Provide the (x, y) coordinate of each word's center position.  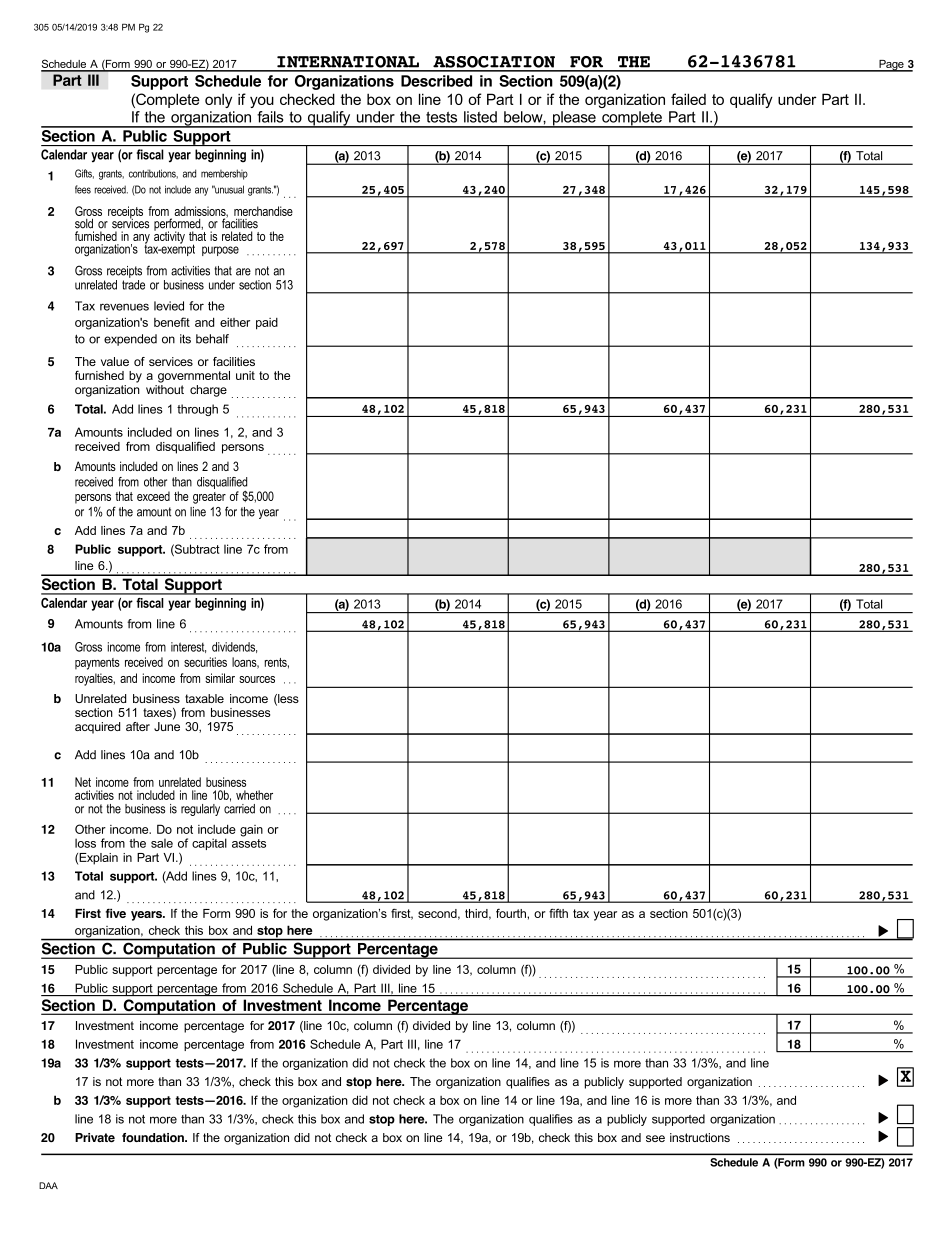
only (218, 100)
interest (188, 647)
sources (257, 679)
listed (480, 117)
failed (688, 99)
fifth (558, 913)
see (655, 1138)
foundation (154, 1138)
